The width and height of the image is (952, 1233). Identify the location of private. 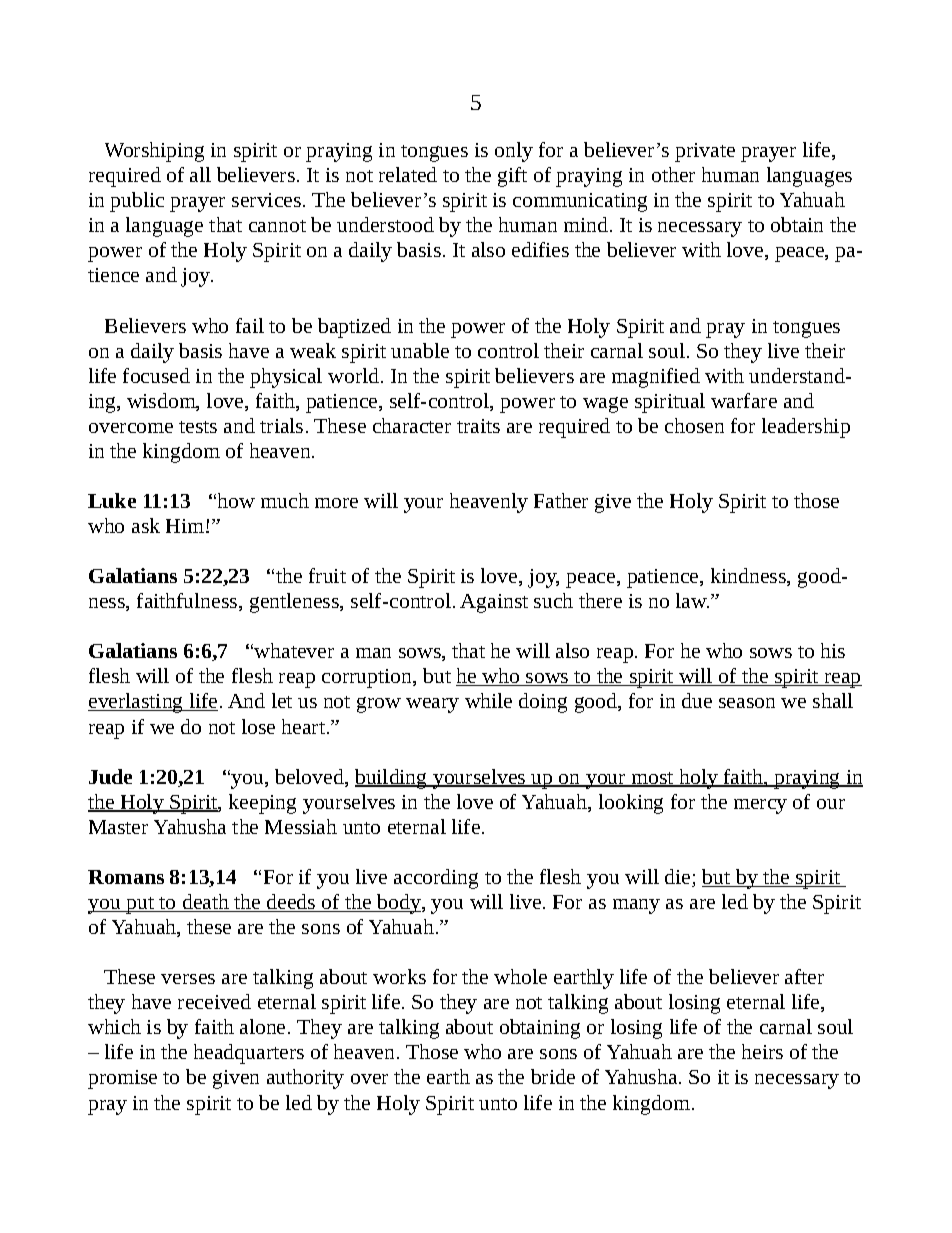
(705, 152).
